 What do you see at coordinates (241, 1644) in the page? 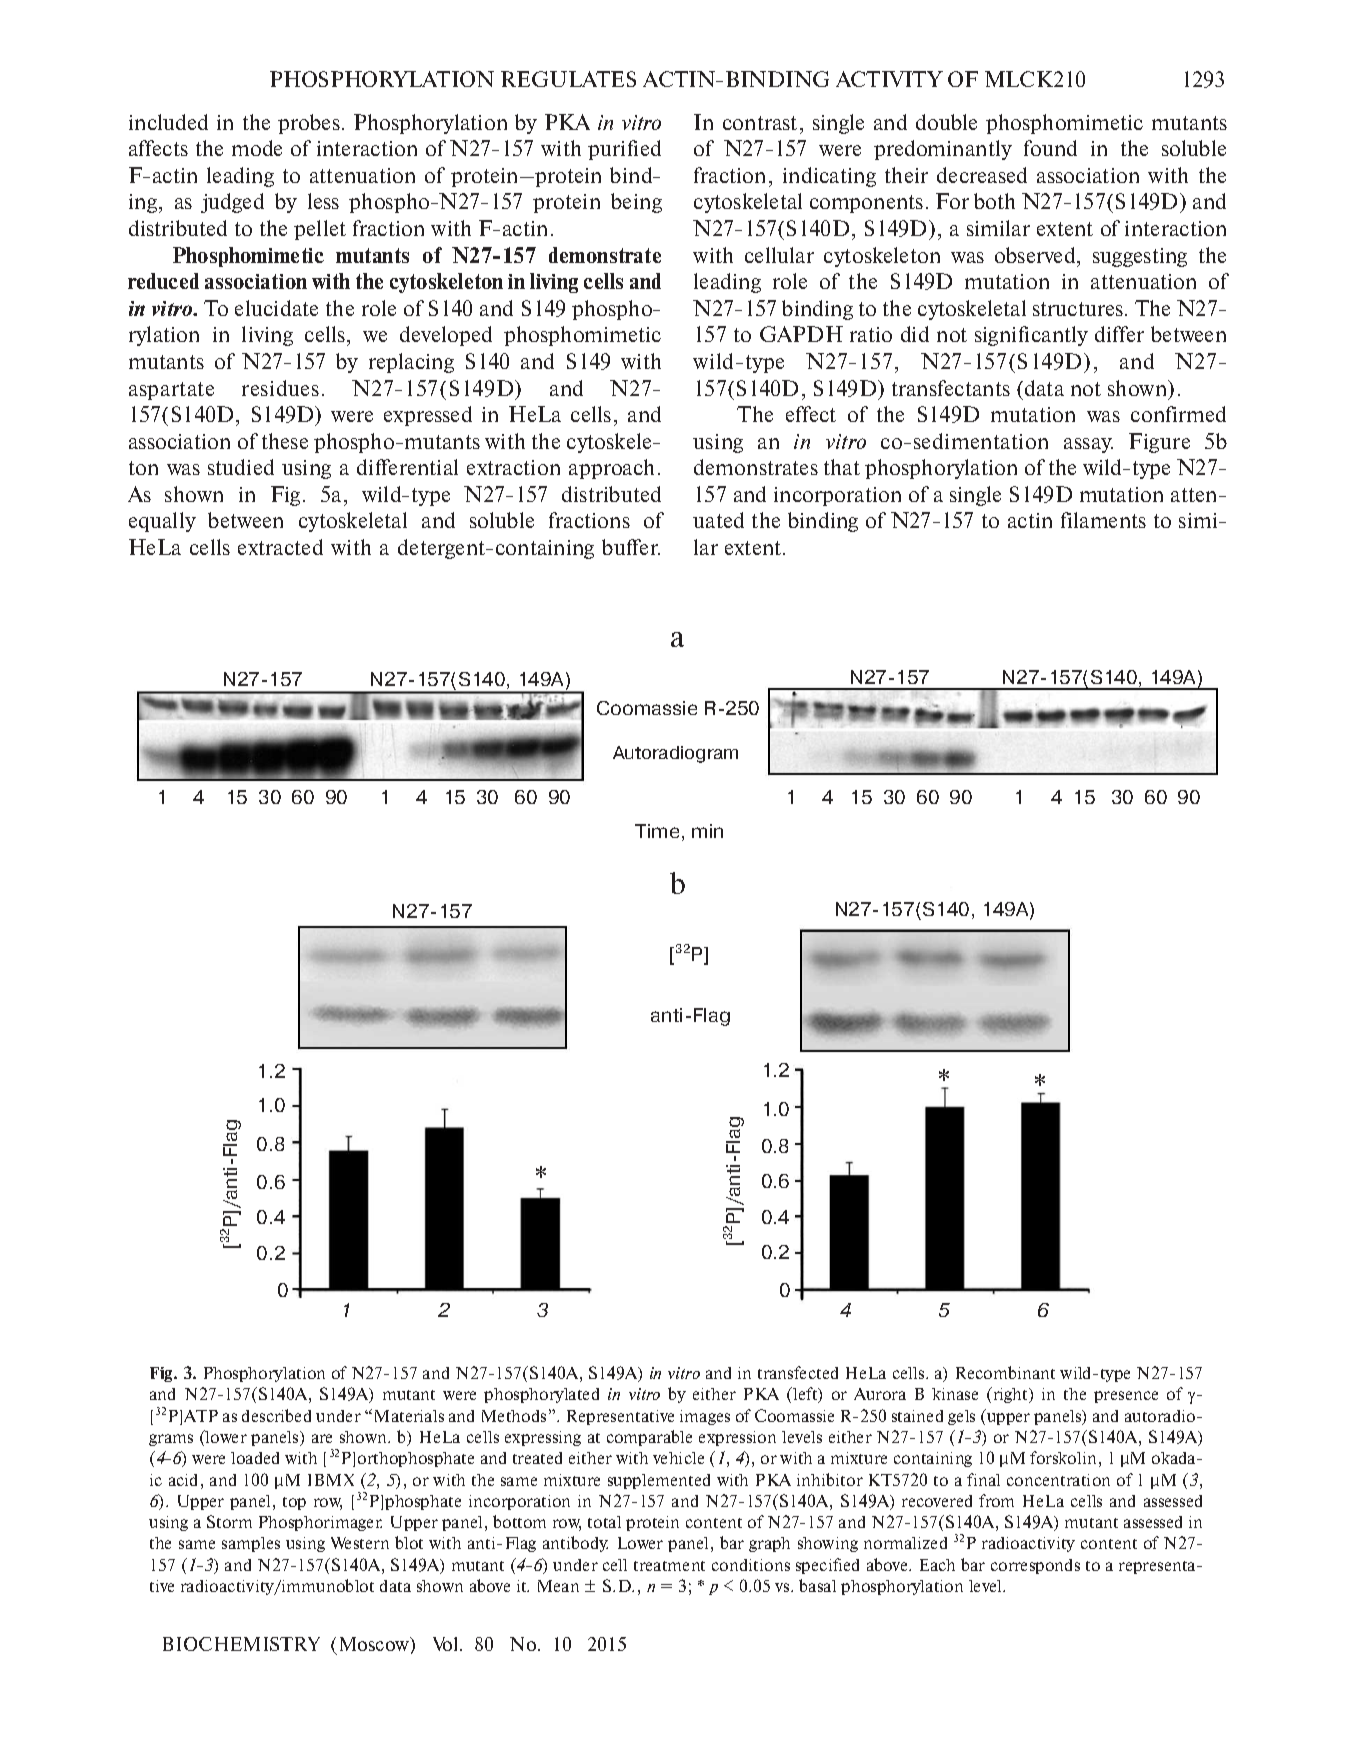
I see `BIOCHEMISTRY` at bounding box center [241, 1644].
